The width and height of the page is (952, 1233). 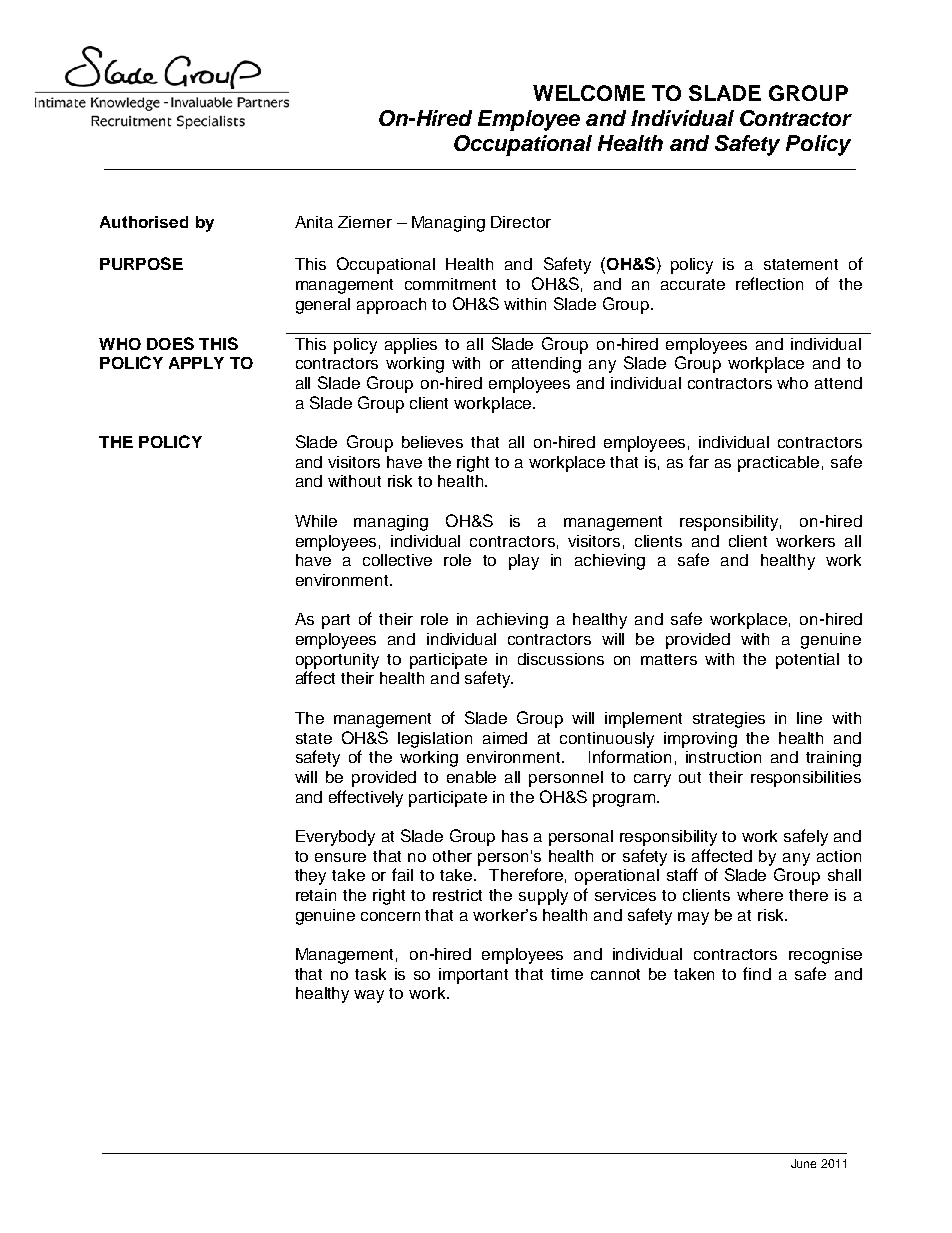 What do you see at coordinates (196, 363) in the page?
I see `APPLY` at bounding box center [196, 363].
